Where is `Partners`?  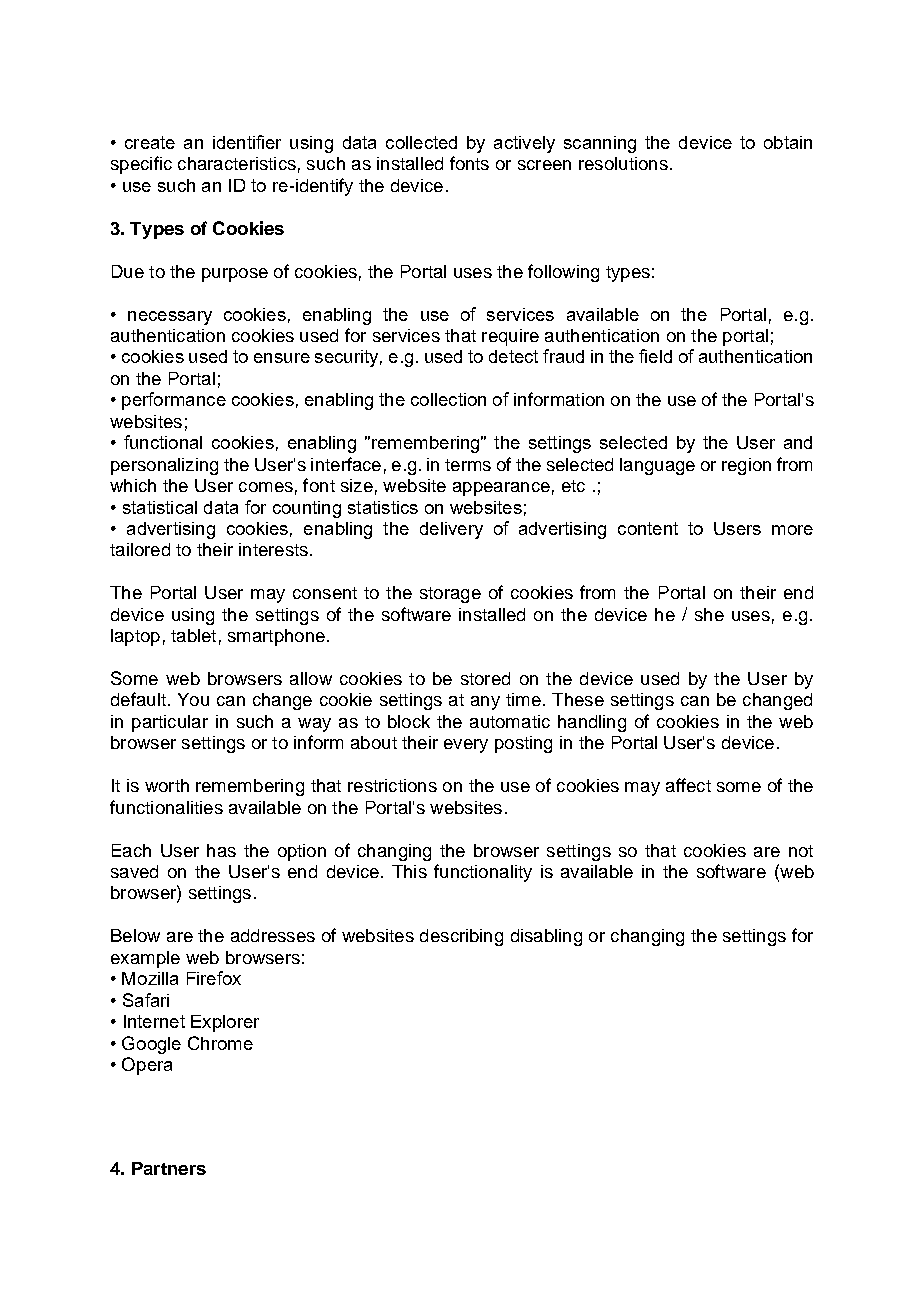
Partners is located at coordinates (169, 1168).
